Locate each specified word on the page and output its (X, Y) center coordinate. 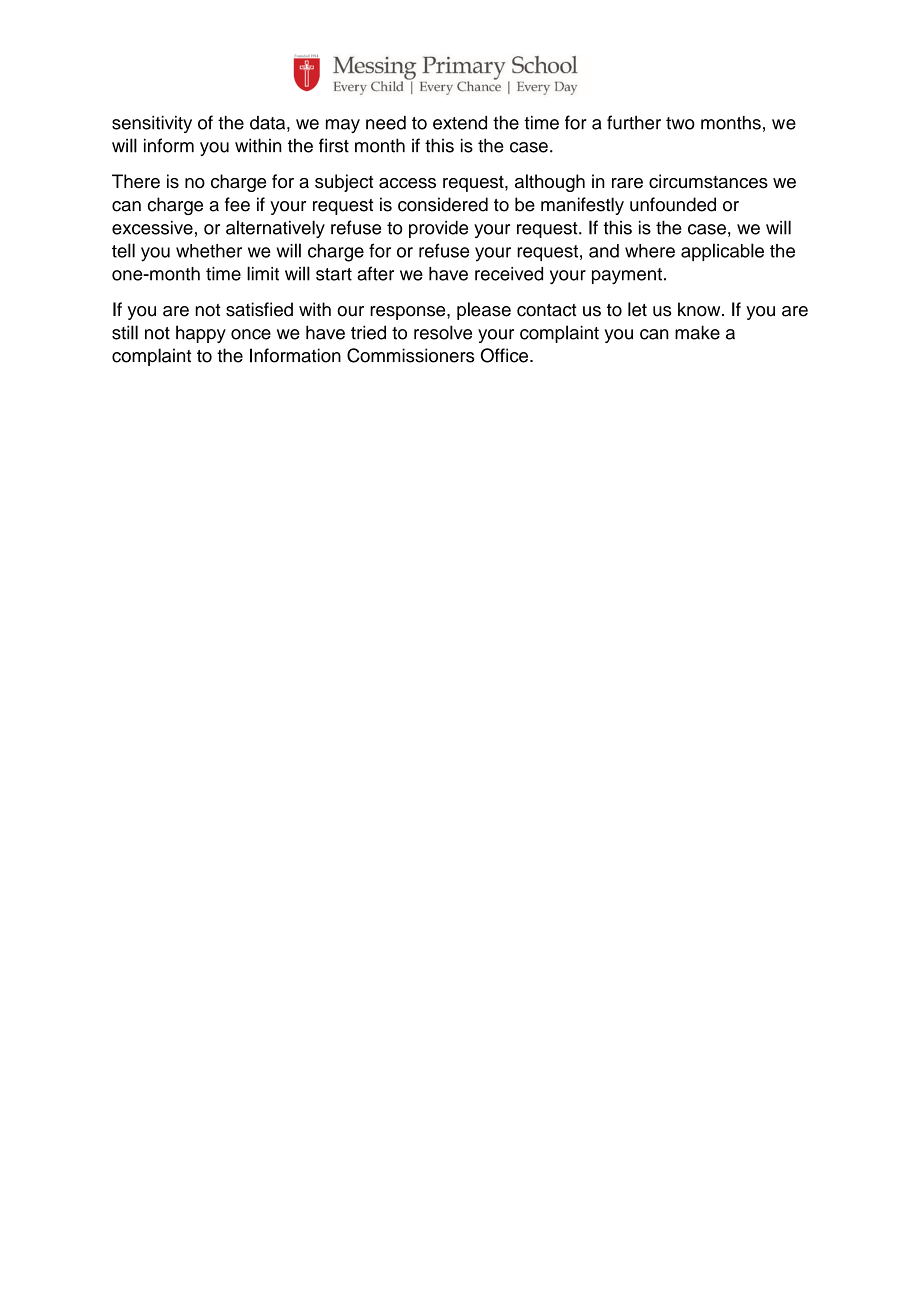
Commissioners (411, 355)
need (386, 123)
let (637, 309)
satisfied (259, 309)
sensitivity (152, 124)
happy (201, 334)
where (650, 251)
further (634, 122)
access (407, 183)
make (697, 332)
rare (627, 183)
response (409, 313)
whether (209, 251)
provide (438, 229)
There (136, 181)
